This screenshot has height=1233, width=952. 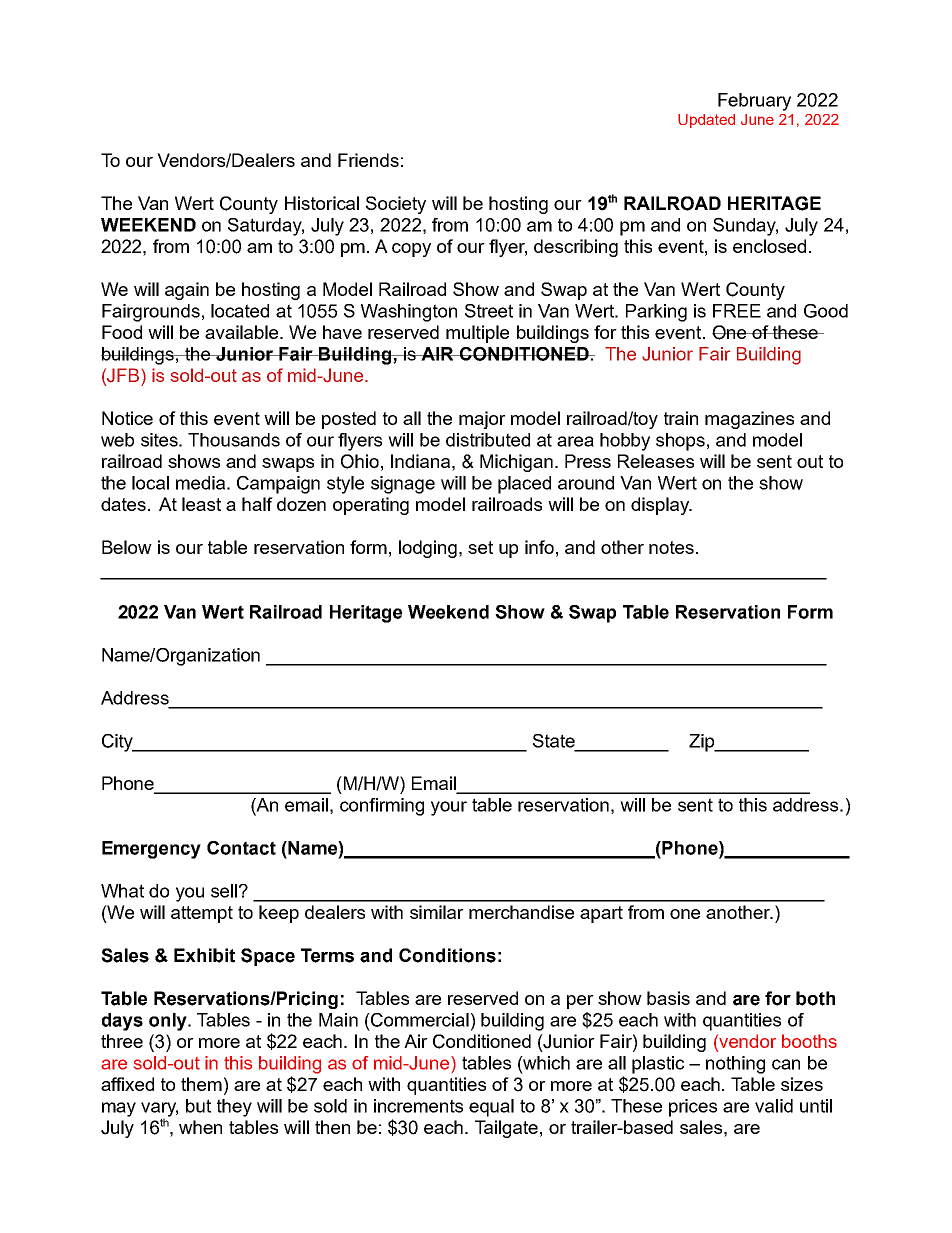 What do you see at coordinates (706, 121) in the screenshot?
I see `Updated` at bounding box center [706, 121].
